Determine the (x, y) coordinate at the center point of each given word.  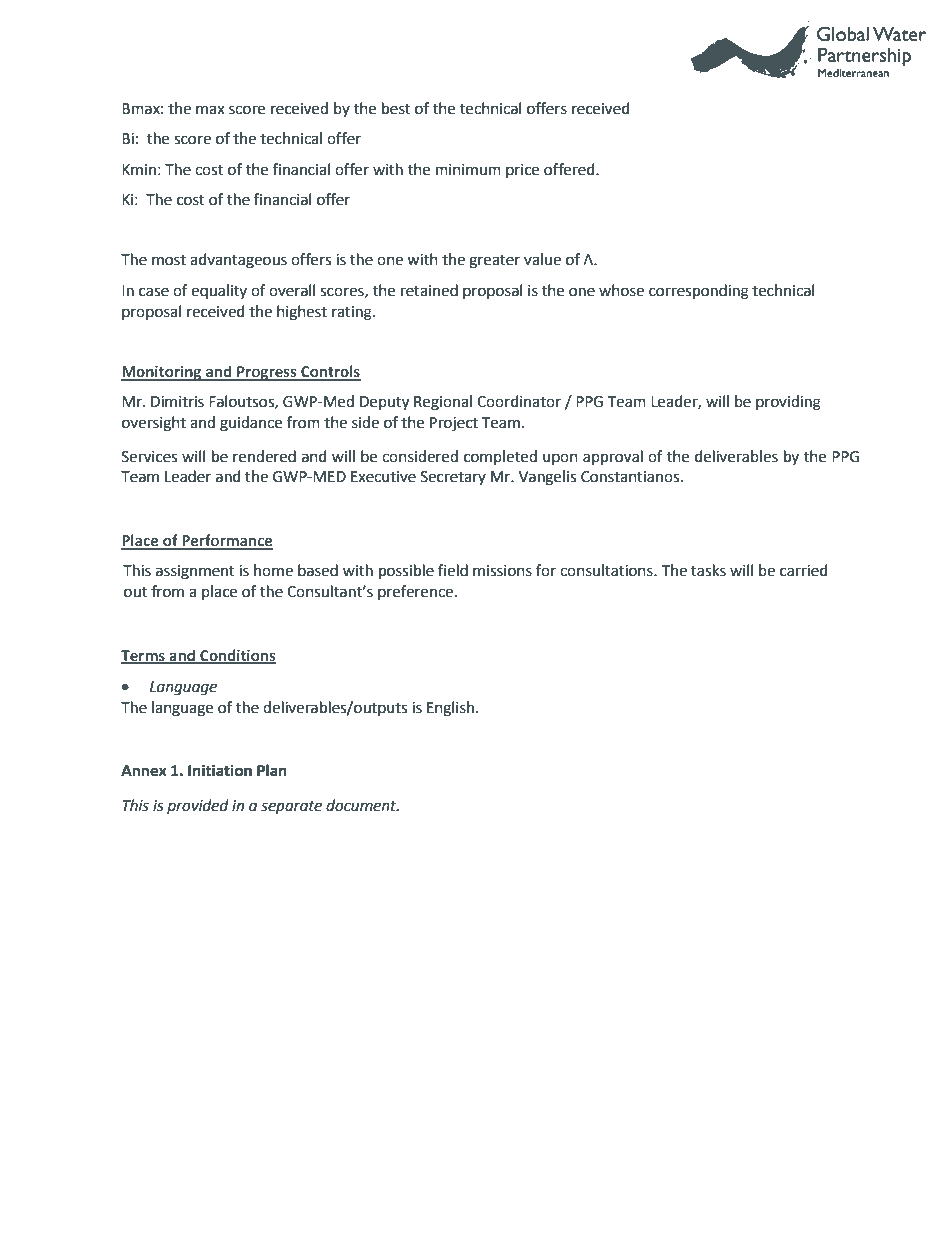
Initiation (220, 770)
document (362, 805)
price (522, 171)
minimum (468, 170)
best (396, 108)
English (450, 709)
